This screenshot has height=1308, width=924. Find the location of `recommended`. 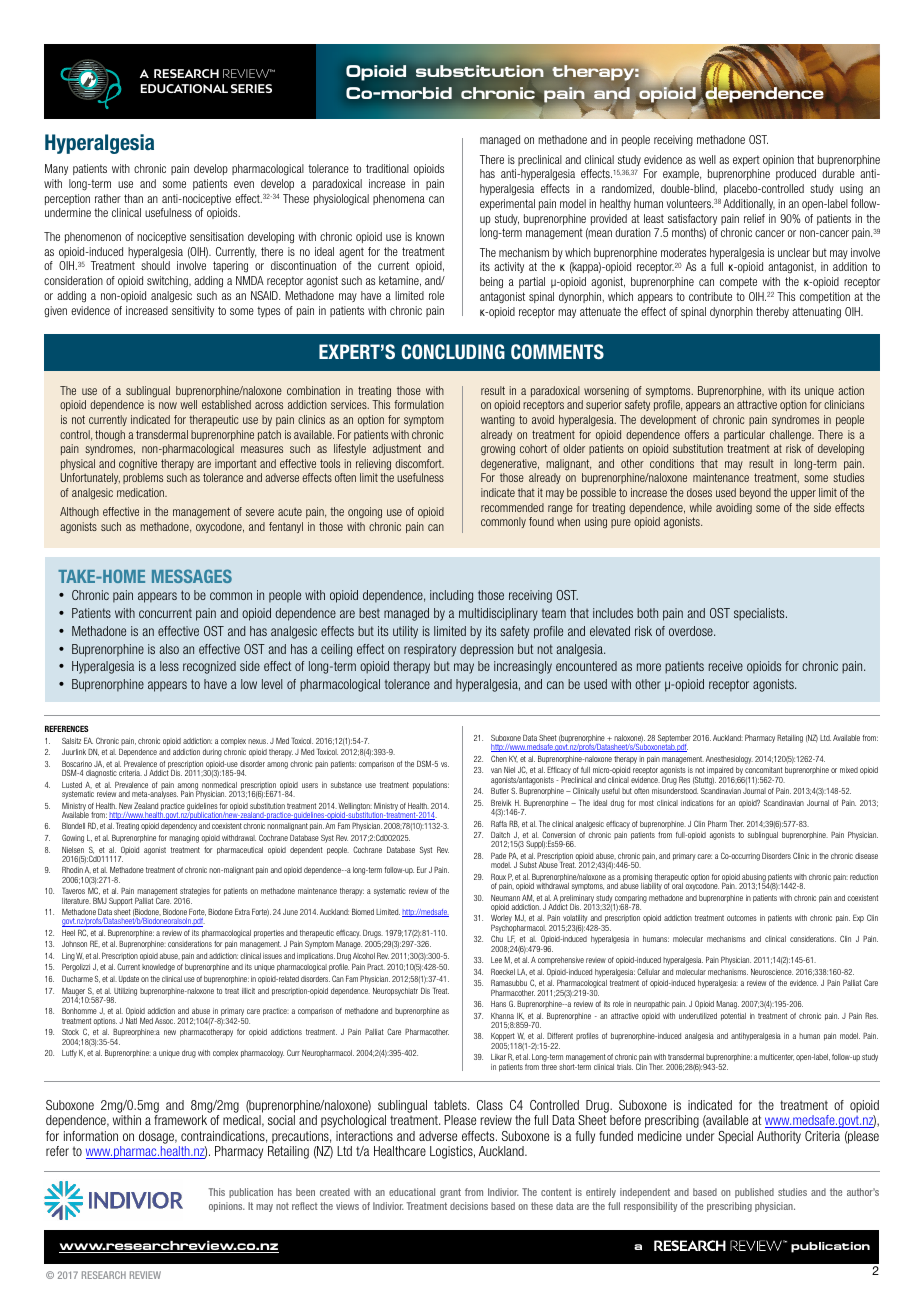

recommended is located at coordinates (512, 507).
